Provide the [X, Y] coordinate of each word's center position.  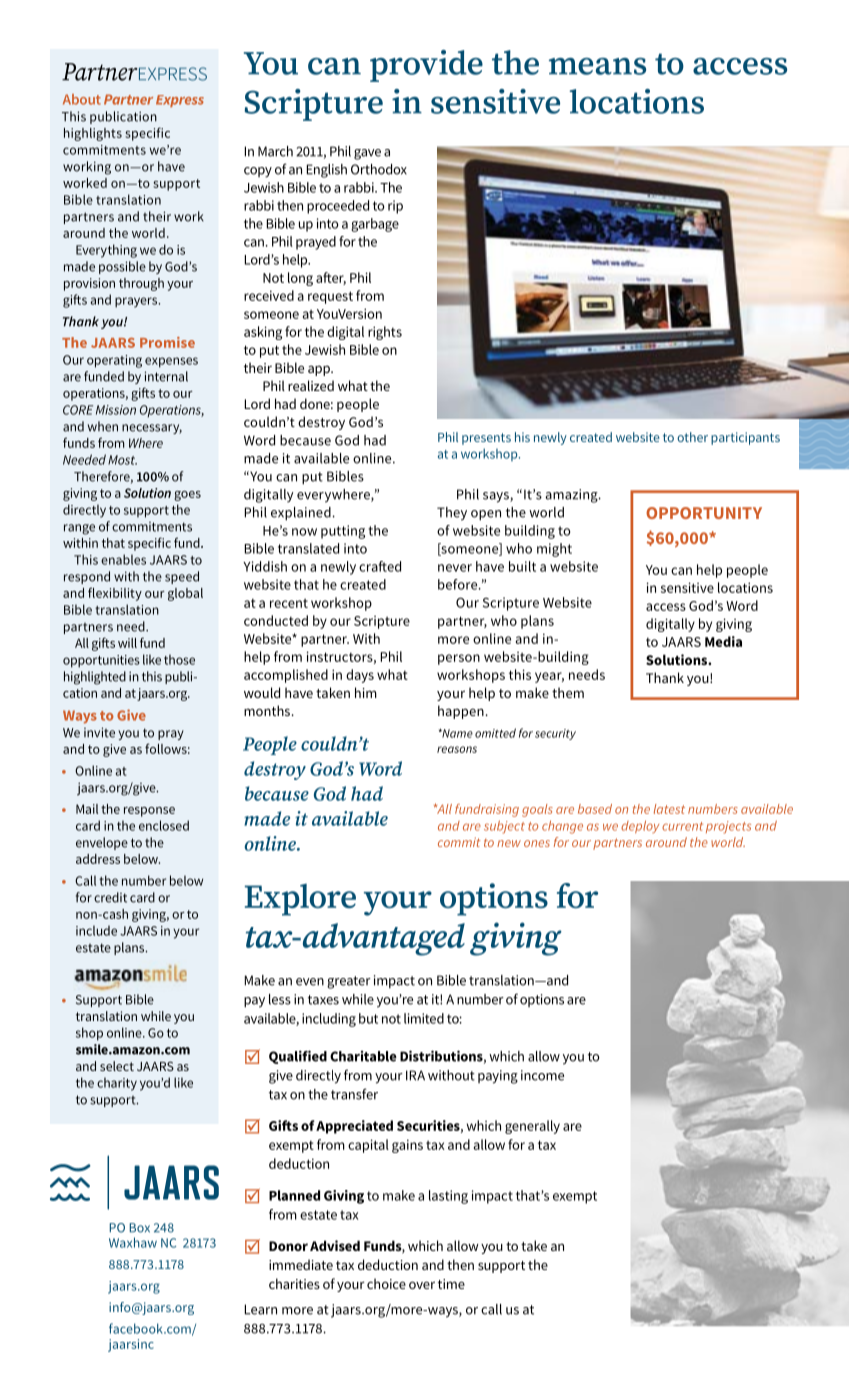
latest [669, 809]
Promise [167, 342]
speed [182, 577]
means [597, 66]
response [149, 812]
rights [385, 333]
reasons [457, 749]
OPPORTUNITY [704, 513]
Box [140, 1228]
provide [426, 66]
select [117, 1066]
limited [424, 1018]
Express [180, 101]
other [692, 437]
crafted [380, 566]
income [542, 1075]
